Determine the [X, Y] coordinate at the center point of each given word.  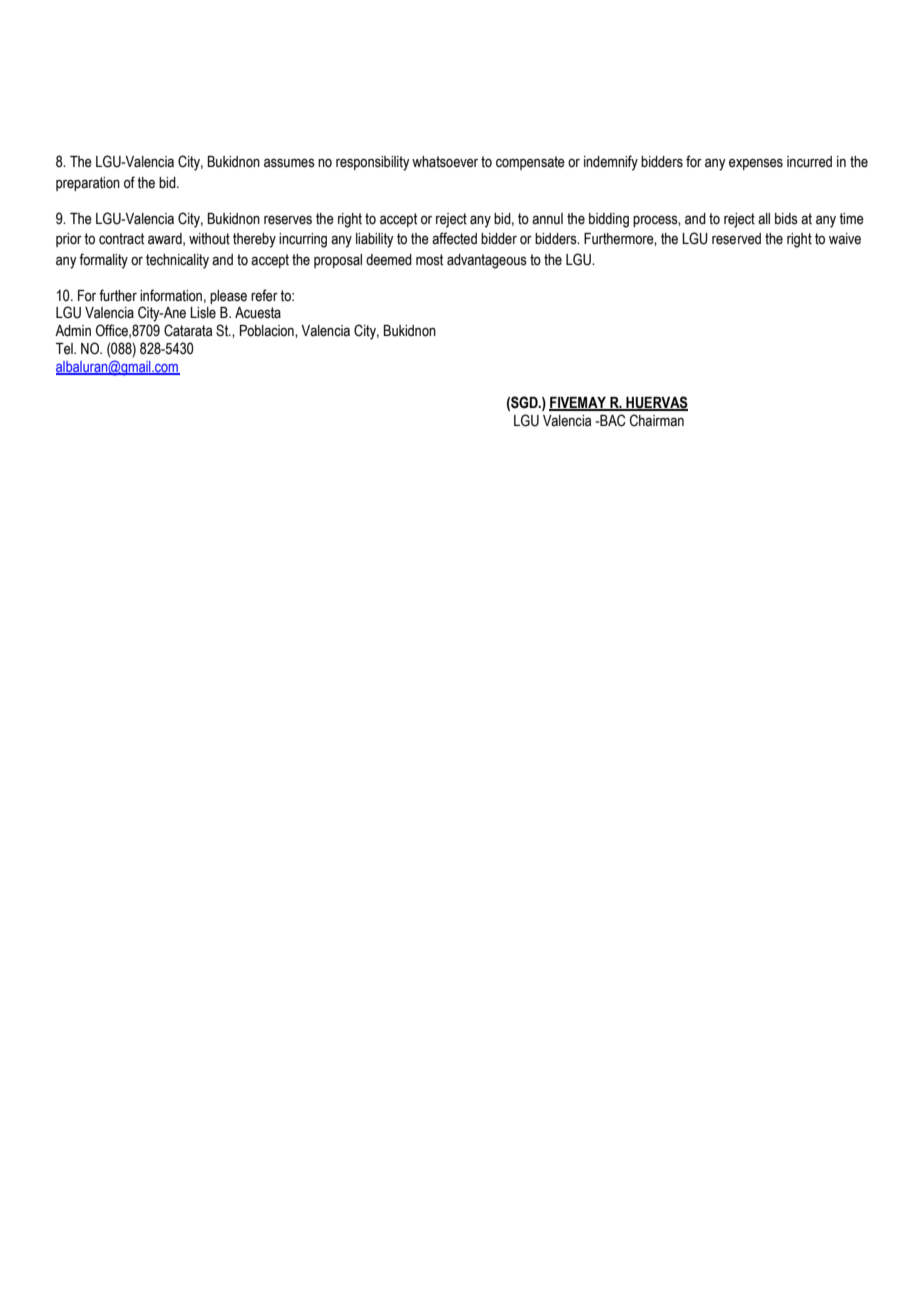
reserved [736, 239]
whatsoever [445, 162]
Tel [65, 349]
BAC [612, 420]
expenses [756, 164]
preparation [88, 184]
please [228, 297]
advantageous [487, 261]
